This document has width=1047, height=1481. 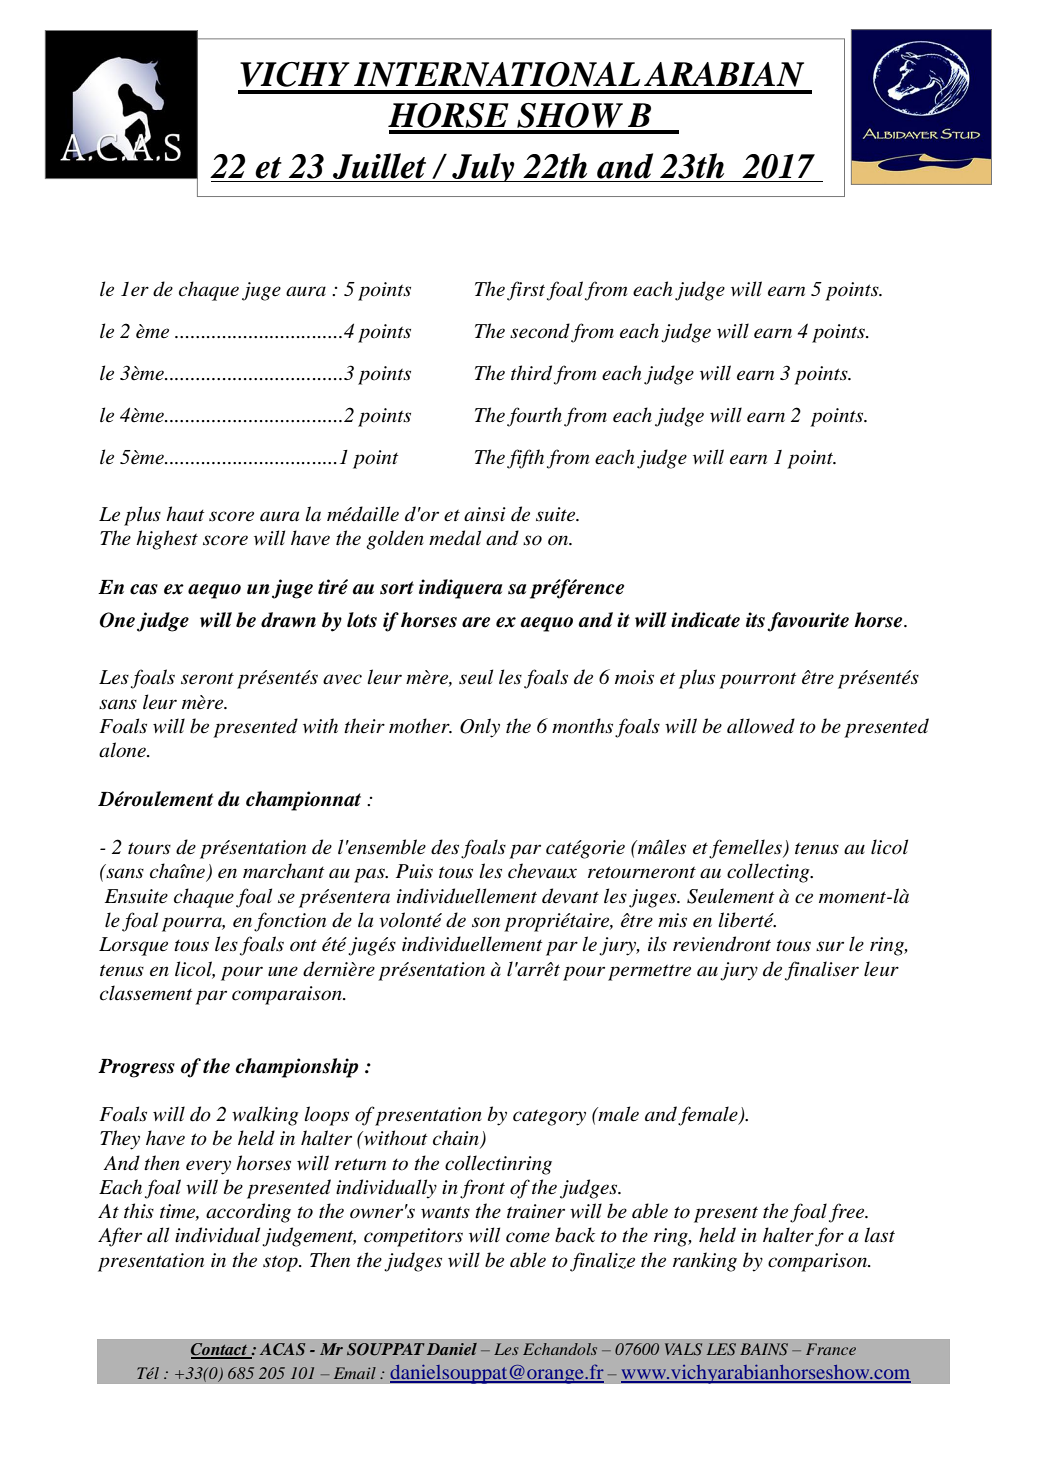 What do you see at coordinates (528, 1237) in the document?
I see `come` at bounding box center [528, 1237].
